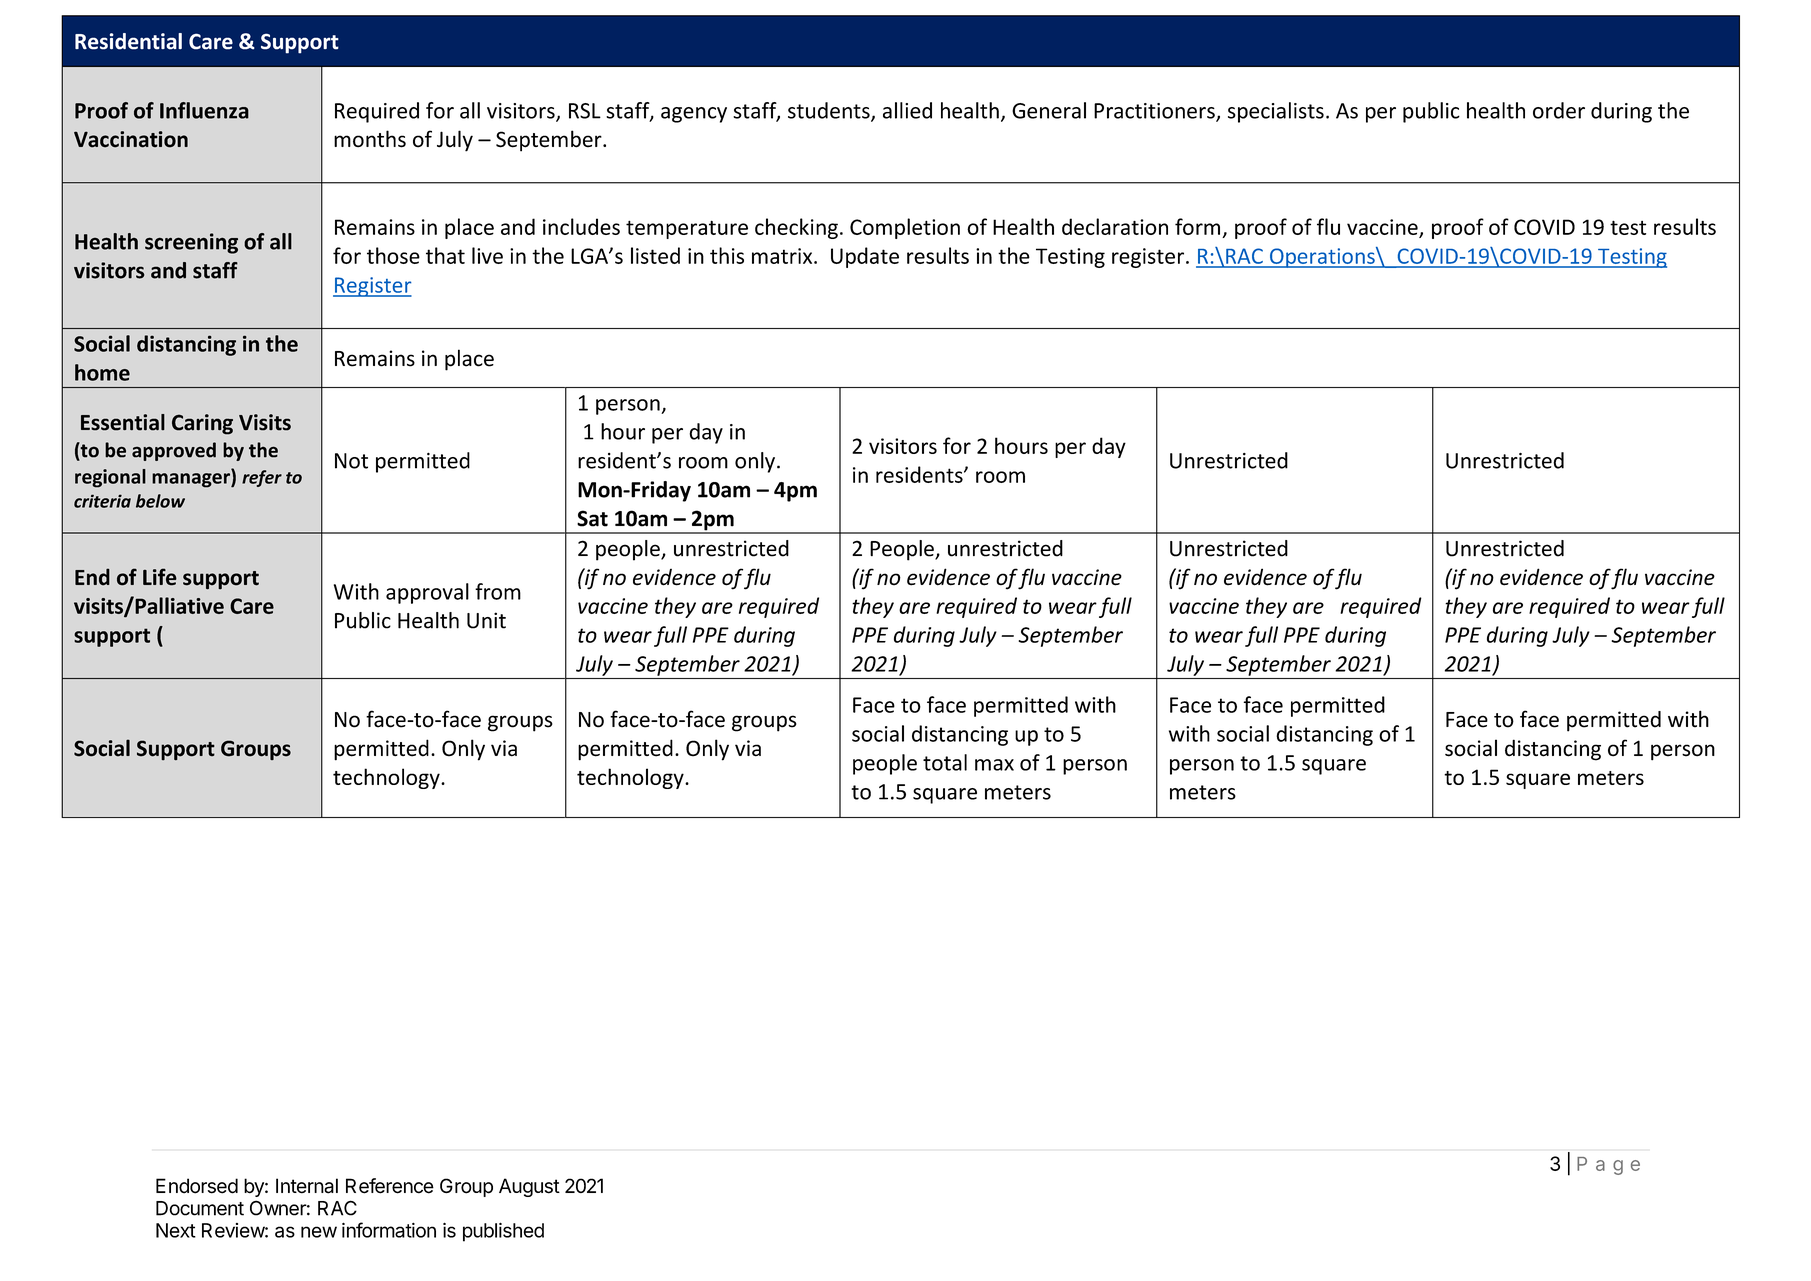 The image size is (1811, 1281). I want to click on August, so click(529, 1187).
